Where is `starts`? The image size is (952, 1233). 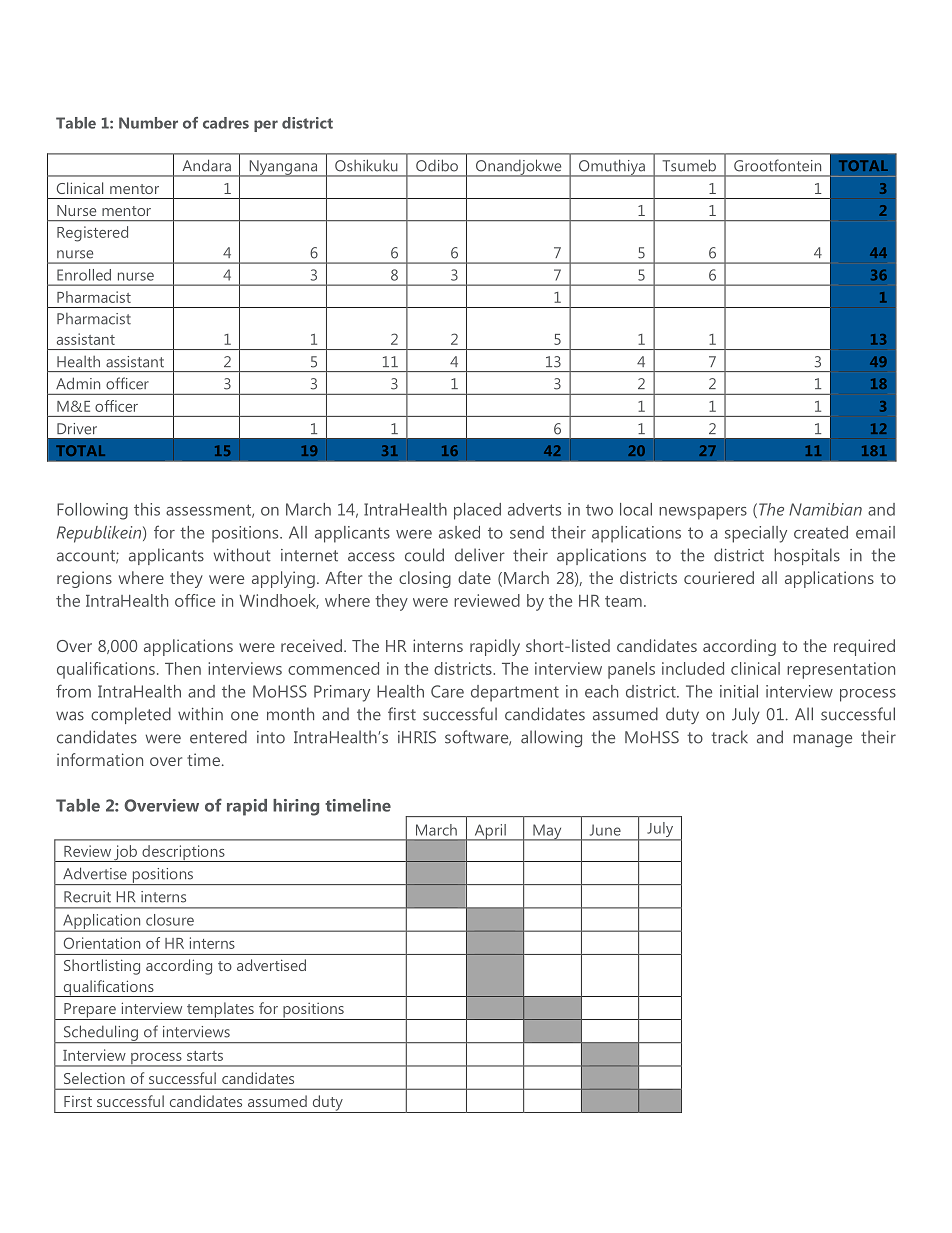 starts is located at coordinates (205, 1056).
